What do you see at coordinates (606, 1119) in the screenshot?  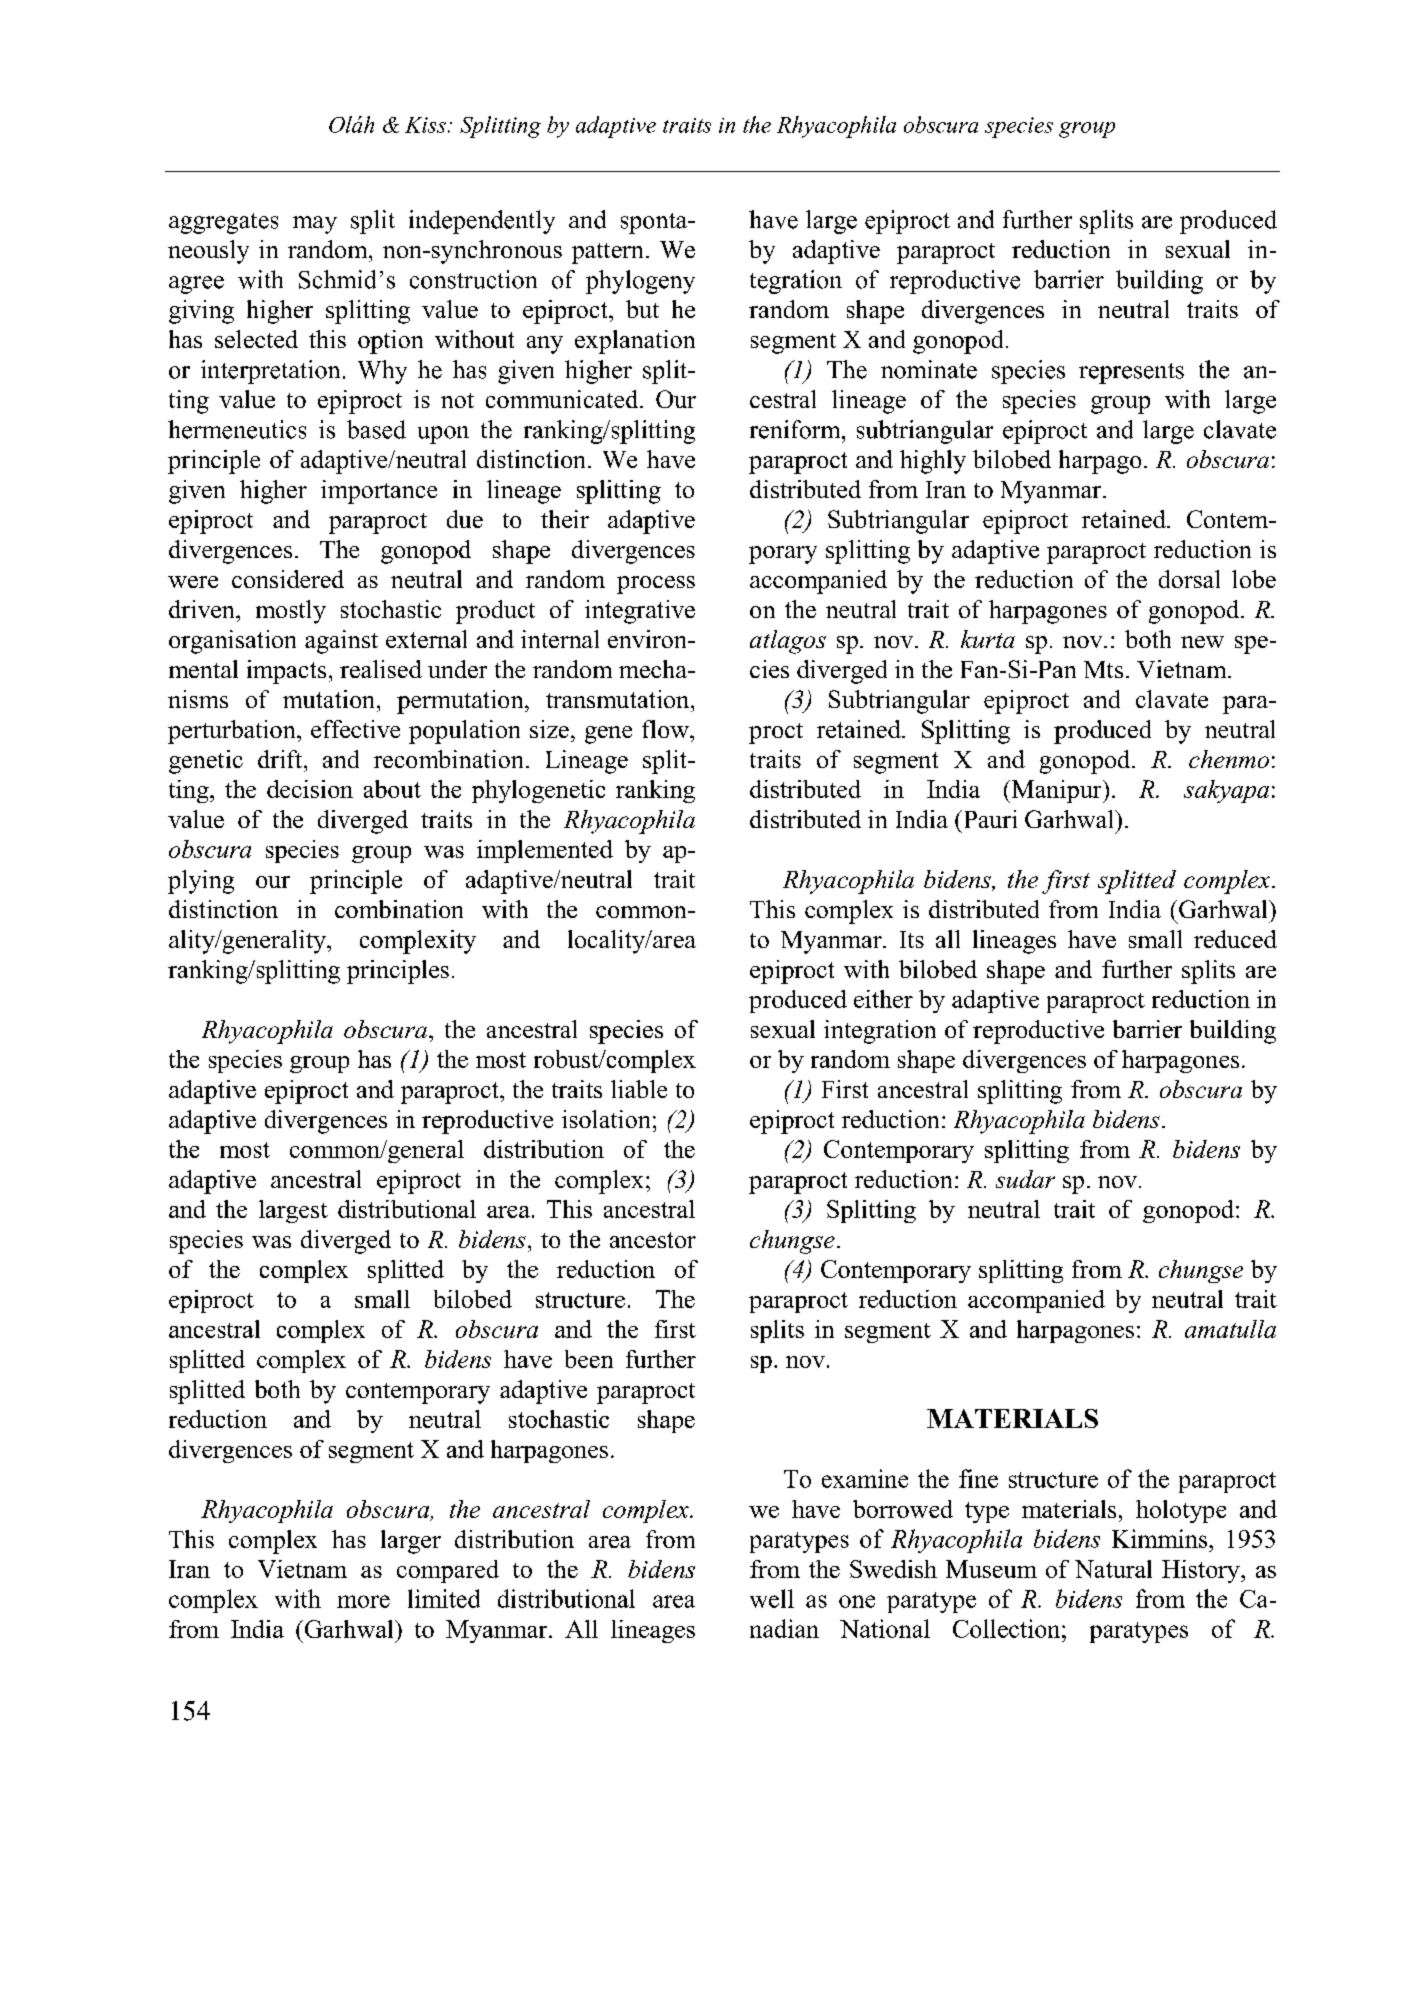 I see `isolation` at bounding box center [606, 1119].
